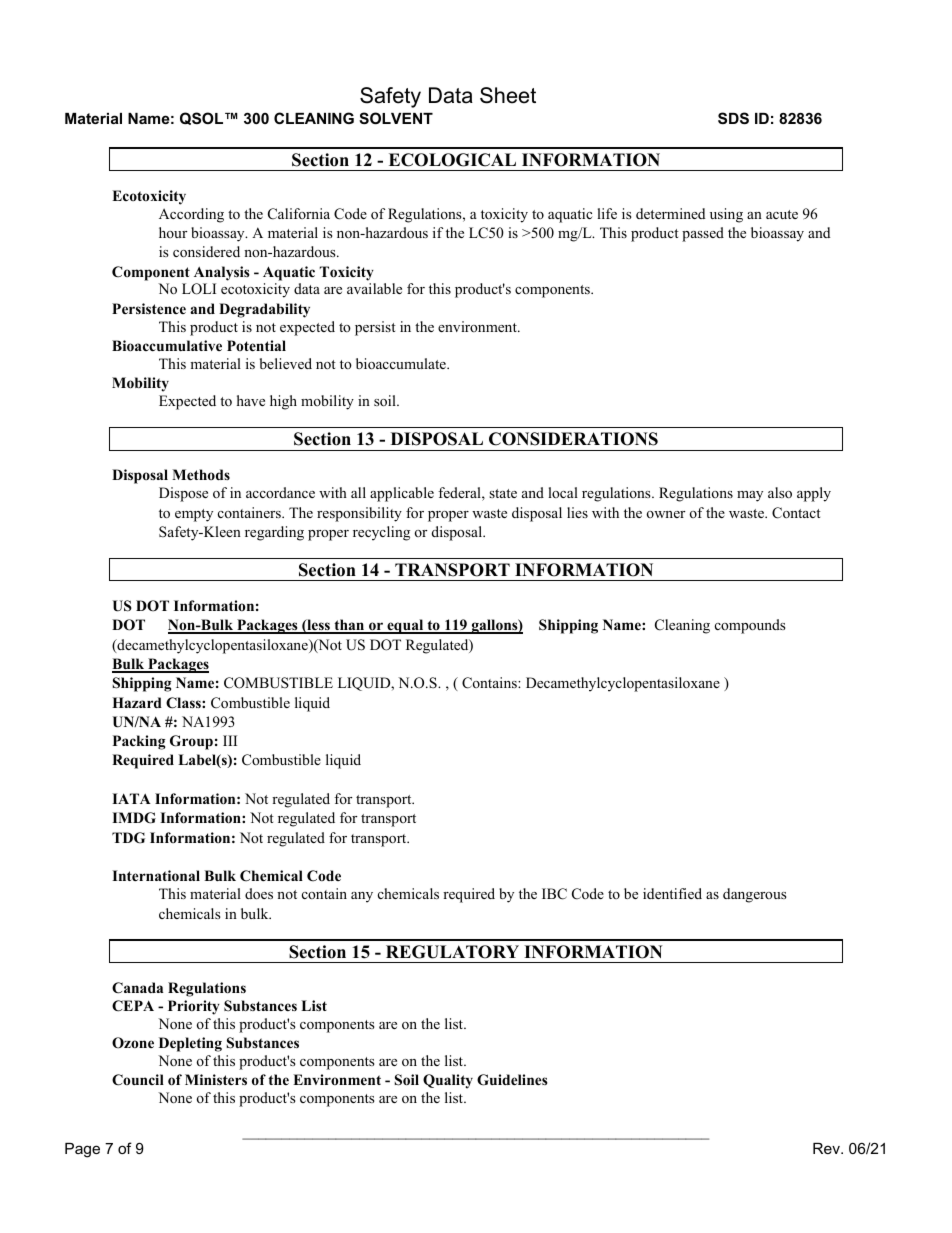  What do you see at coordinates (374, 288) in the screenshot?
I see `available` at bounding box center [374, 288].
